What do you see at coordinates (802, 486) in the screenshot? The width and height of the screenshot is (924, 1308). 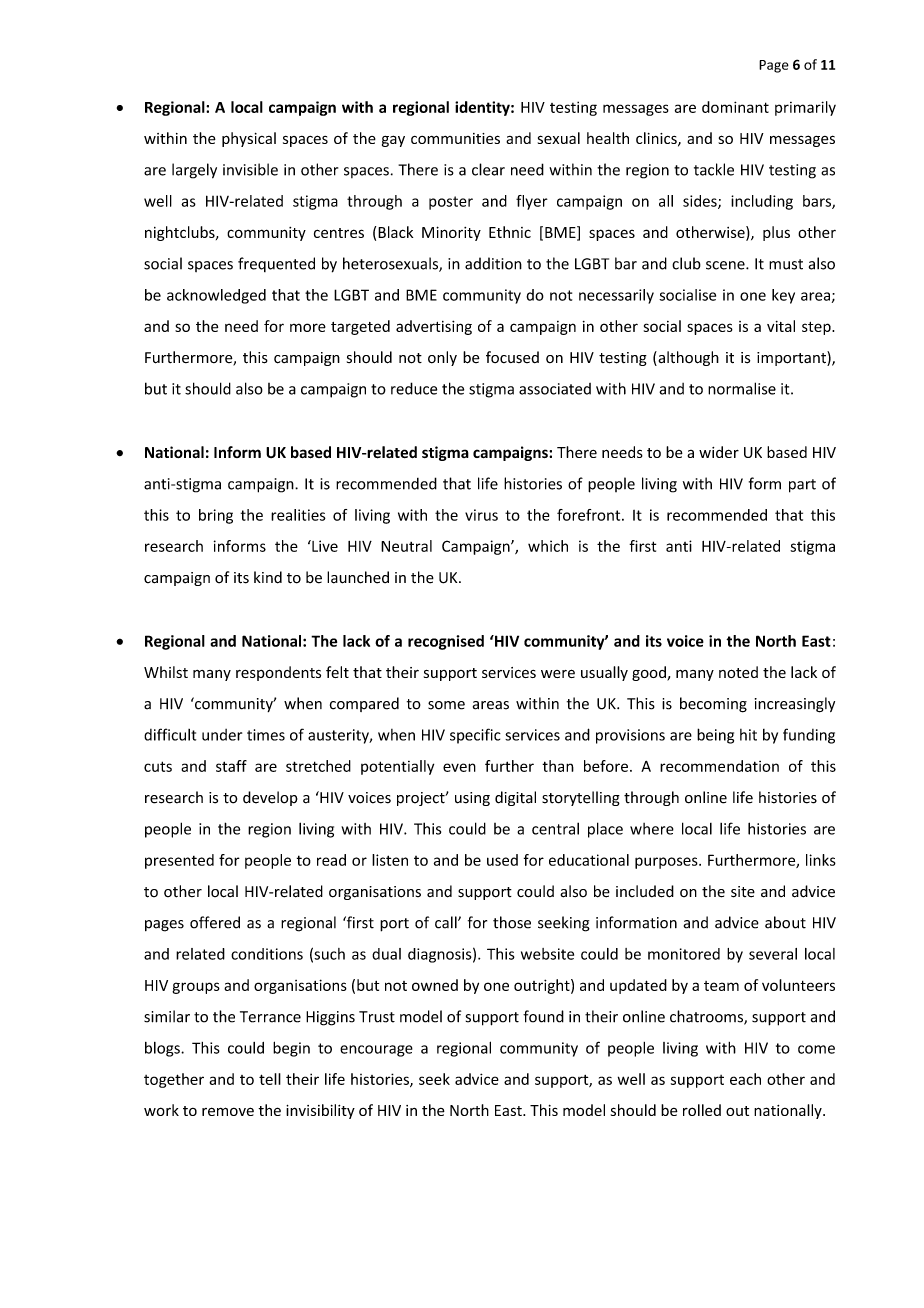 I see `part` at bounding box center [802, 486].
